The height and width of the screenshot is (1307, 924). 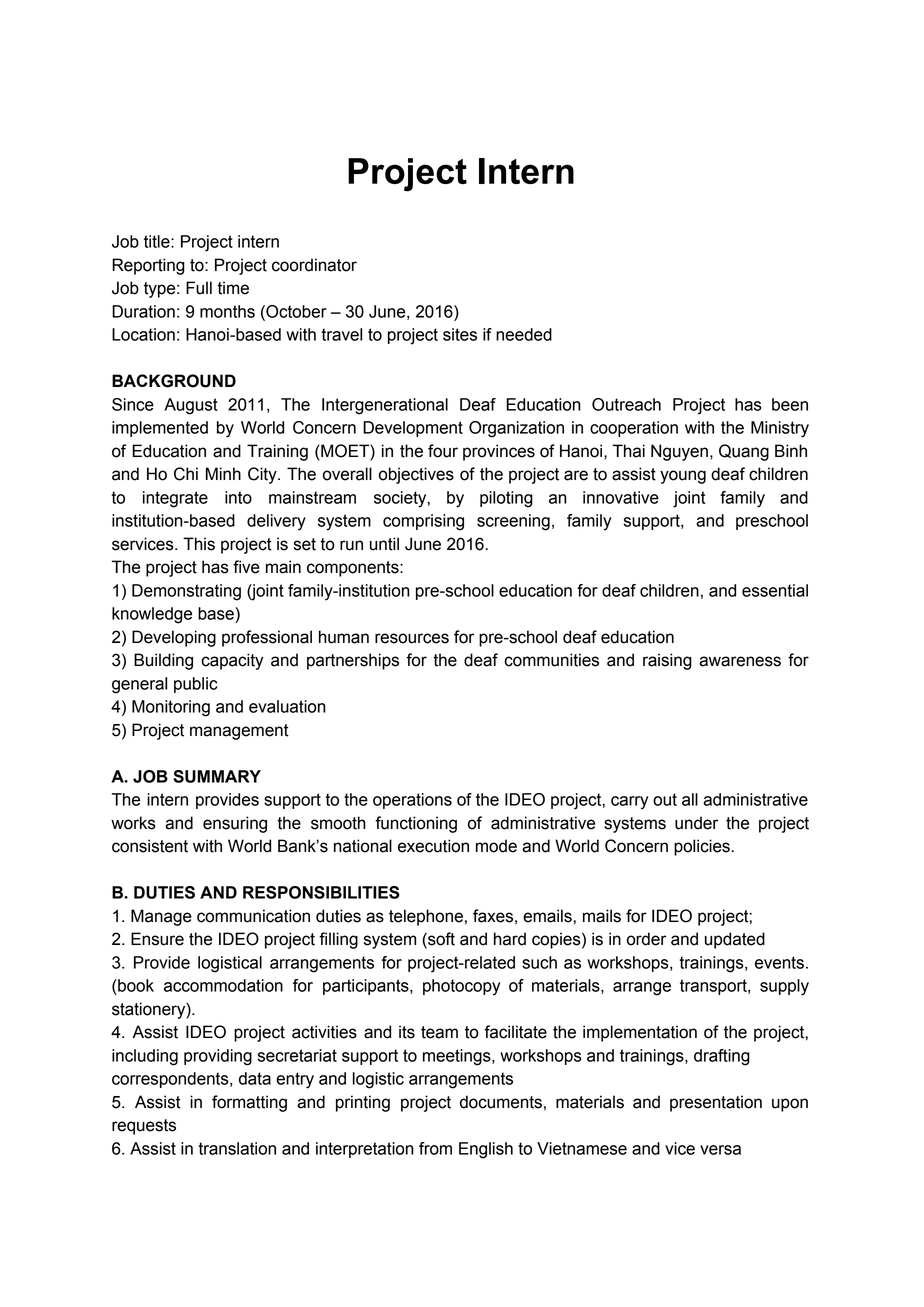 What do you see at coordinates (235, 824) in the screenshot?
I see `ensuring` at bounding box center [235, 824].
